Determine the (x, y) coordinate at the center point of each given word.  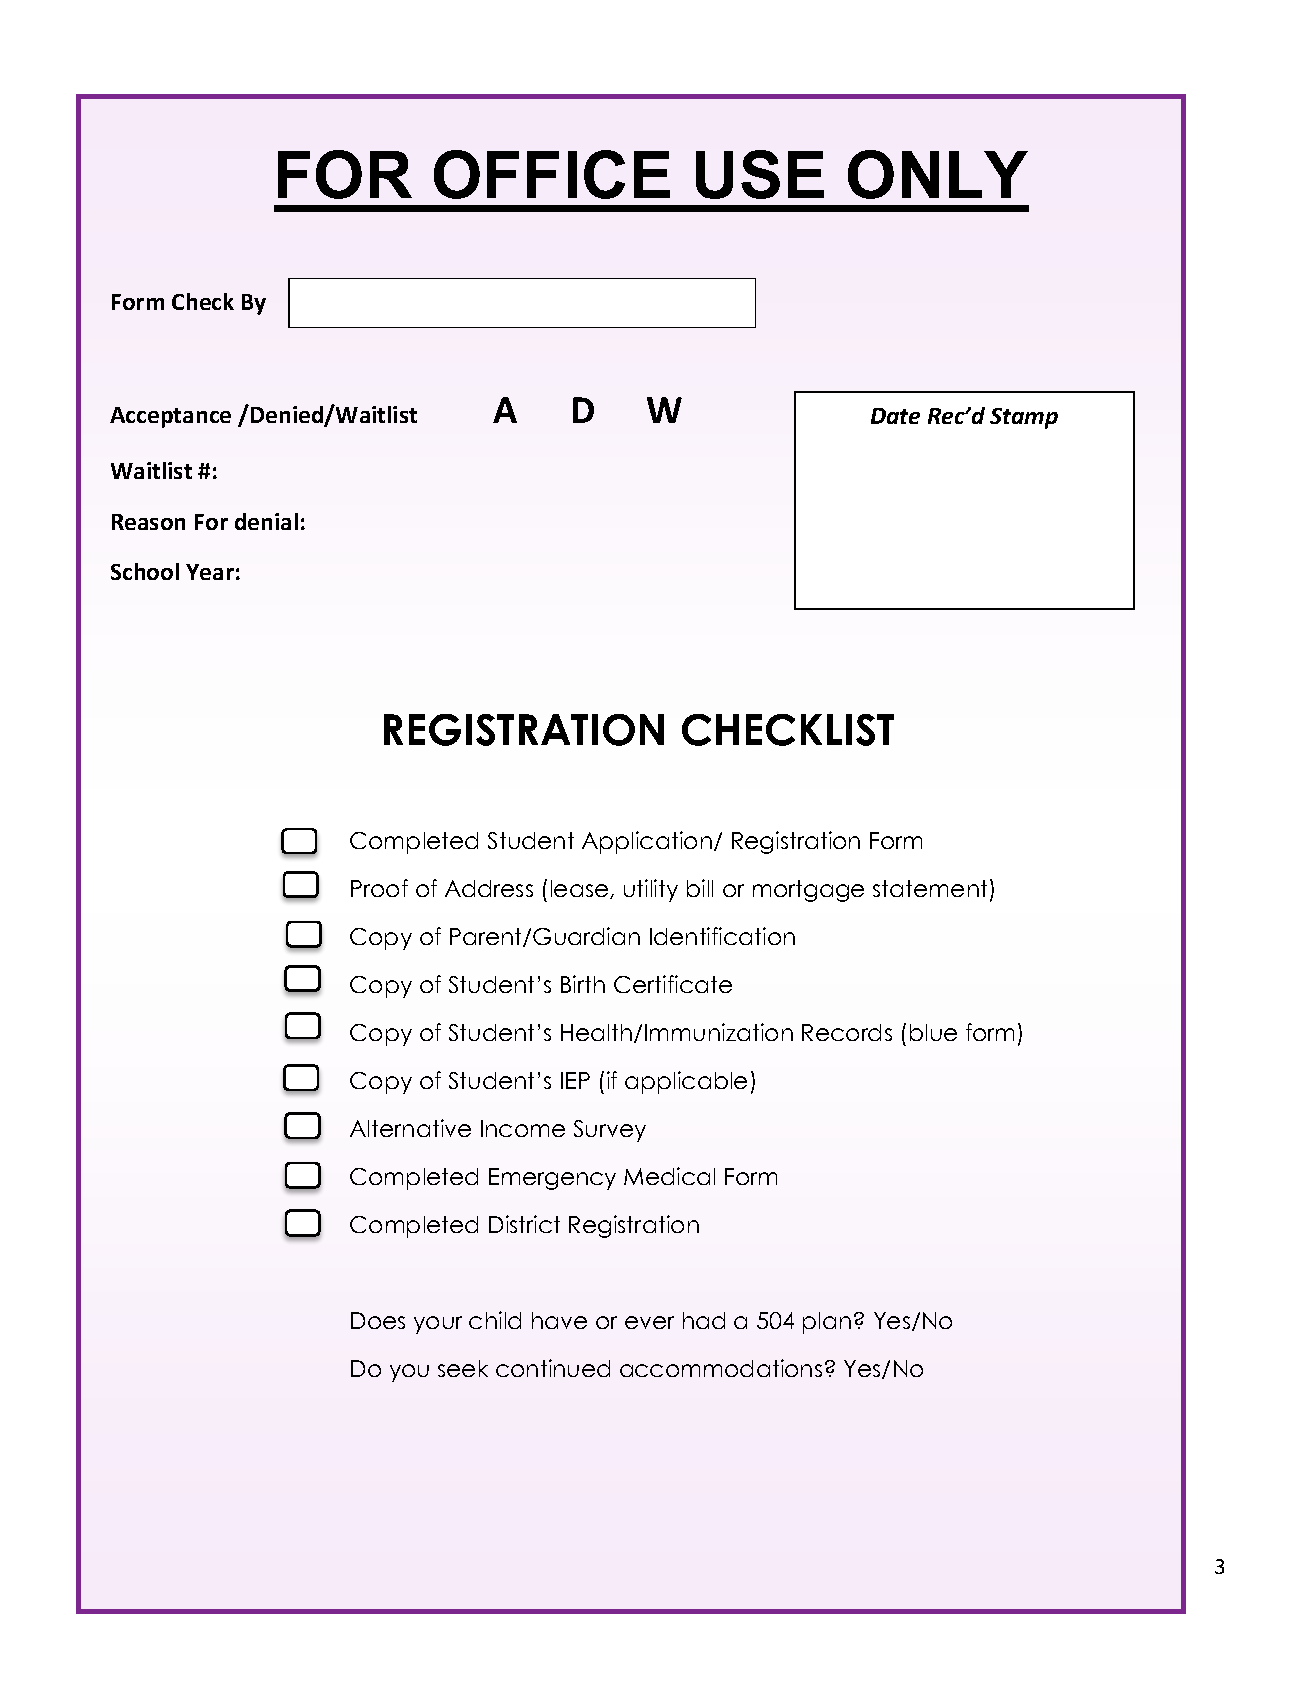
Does (378, 1320)
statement (930, 888)
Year (210, 572)
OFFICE (552, 174)
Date (895, 416)
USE (760, 174)
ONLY (938, 174)
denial (266, 521)
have (559, 1320)
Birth (583, 984)
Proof (379, 888)
